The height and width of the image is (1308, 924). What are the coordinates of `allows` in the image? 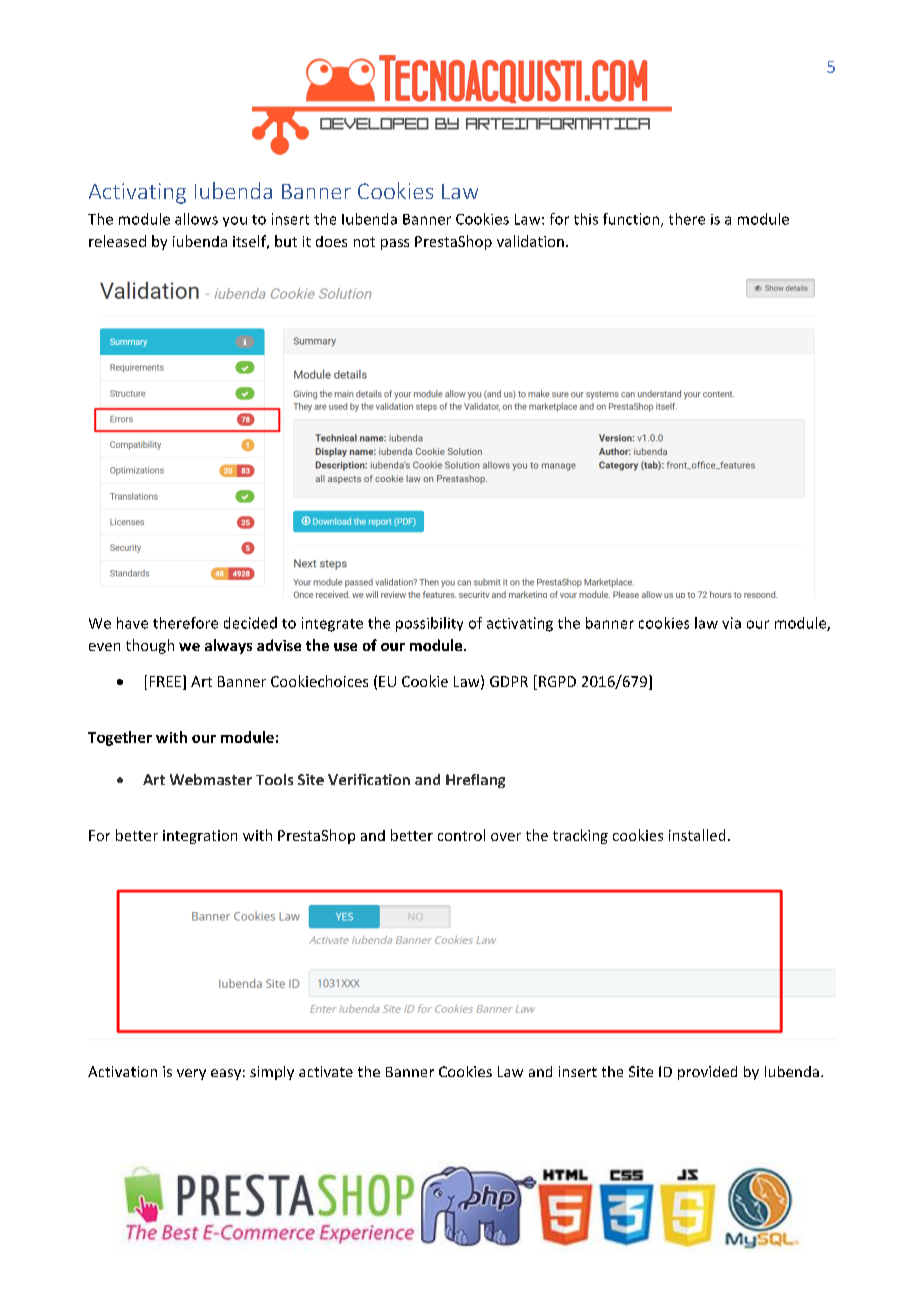 It's located at (196, 219).
